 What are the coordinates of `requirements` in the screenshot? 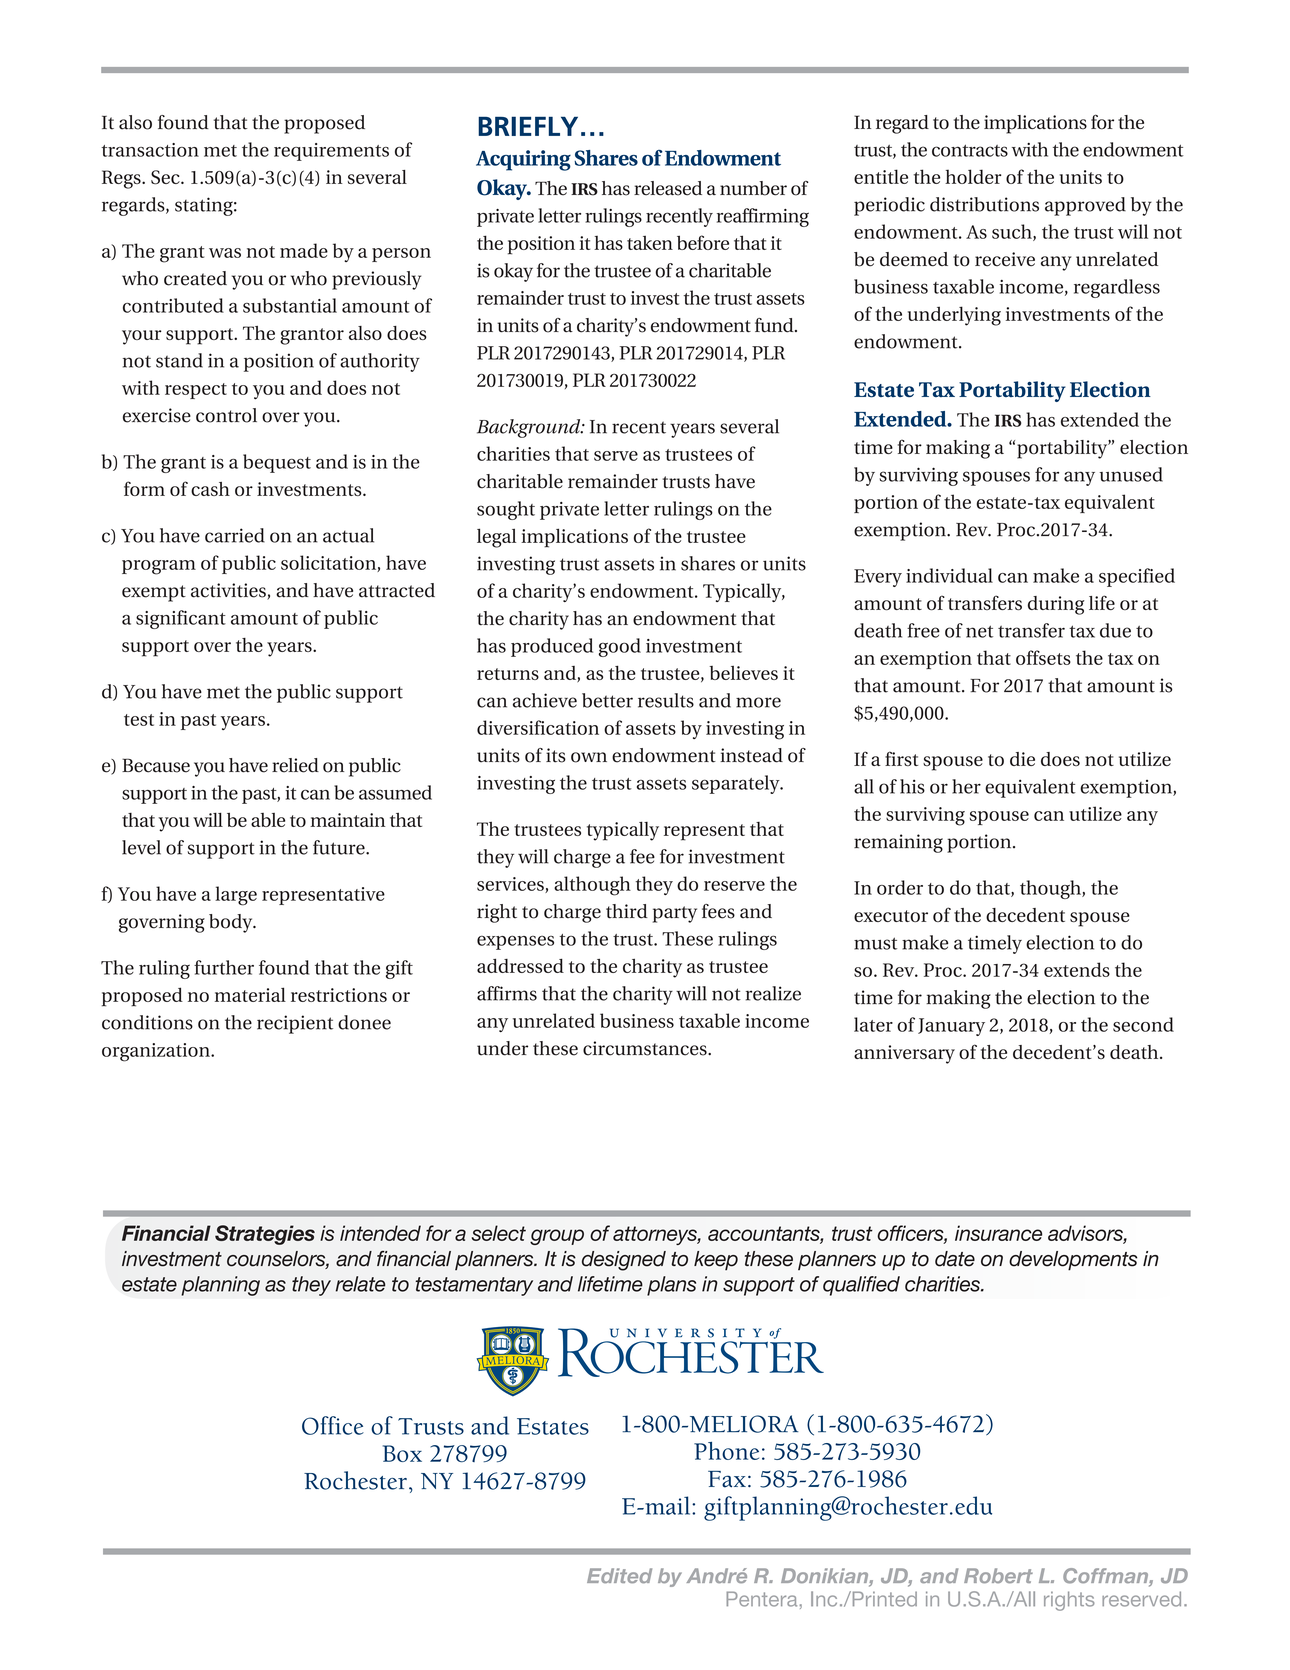 It's located at (331, 152).
